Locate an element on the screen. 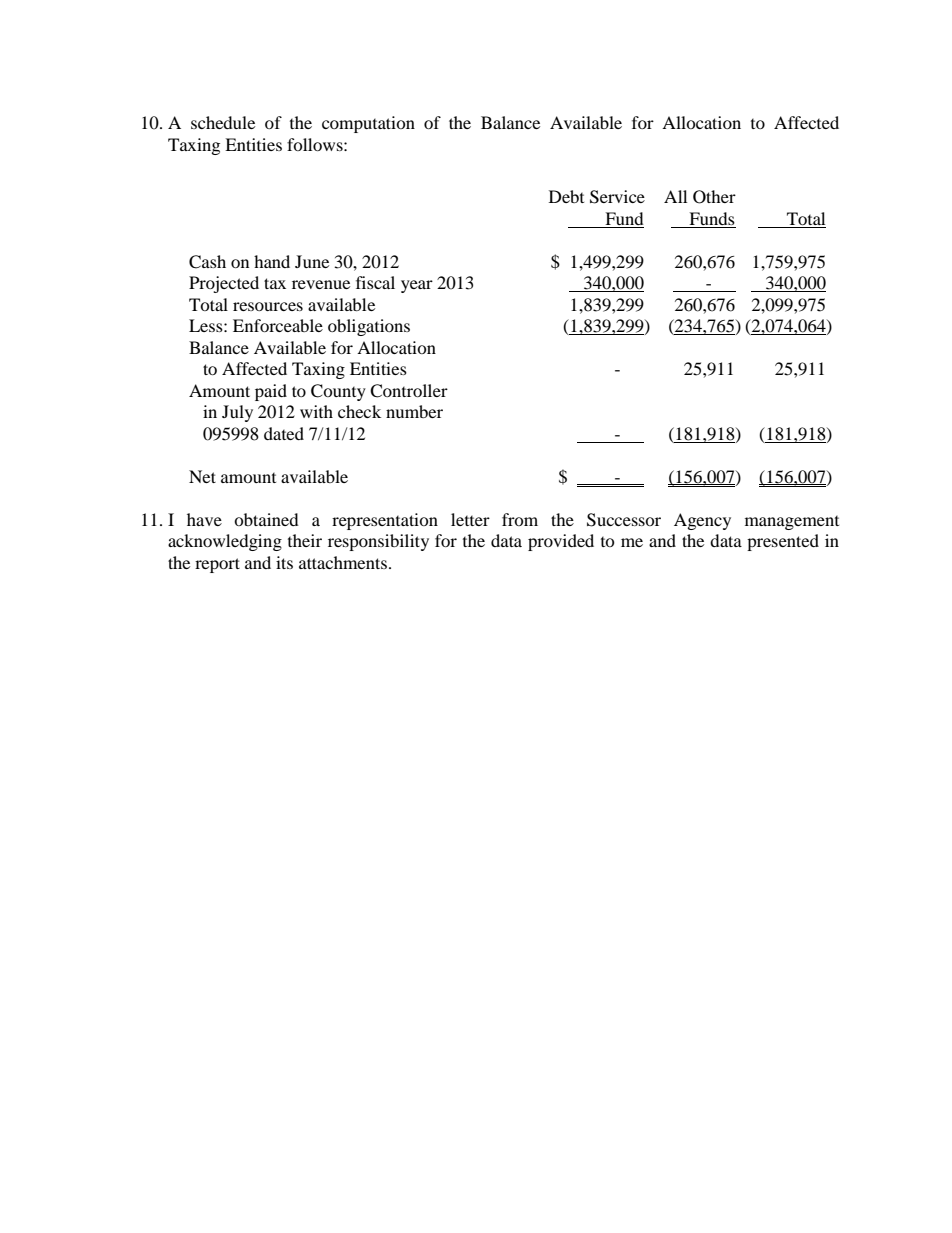  Service is located at coordinates (617, 197).
